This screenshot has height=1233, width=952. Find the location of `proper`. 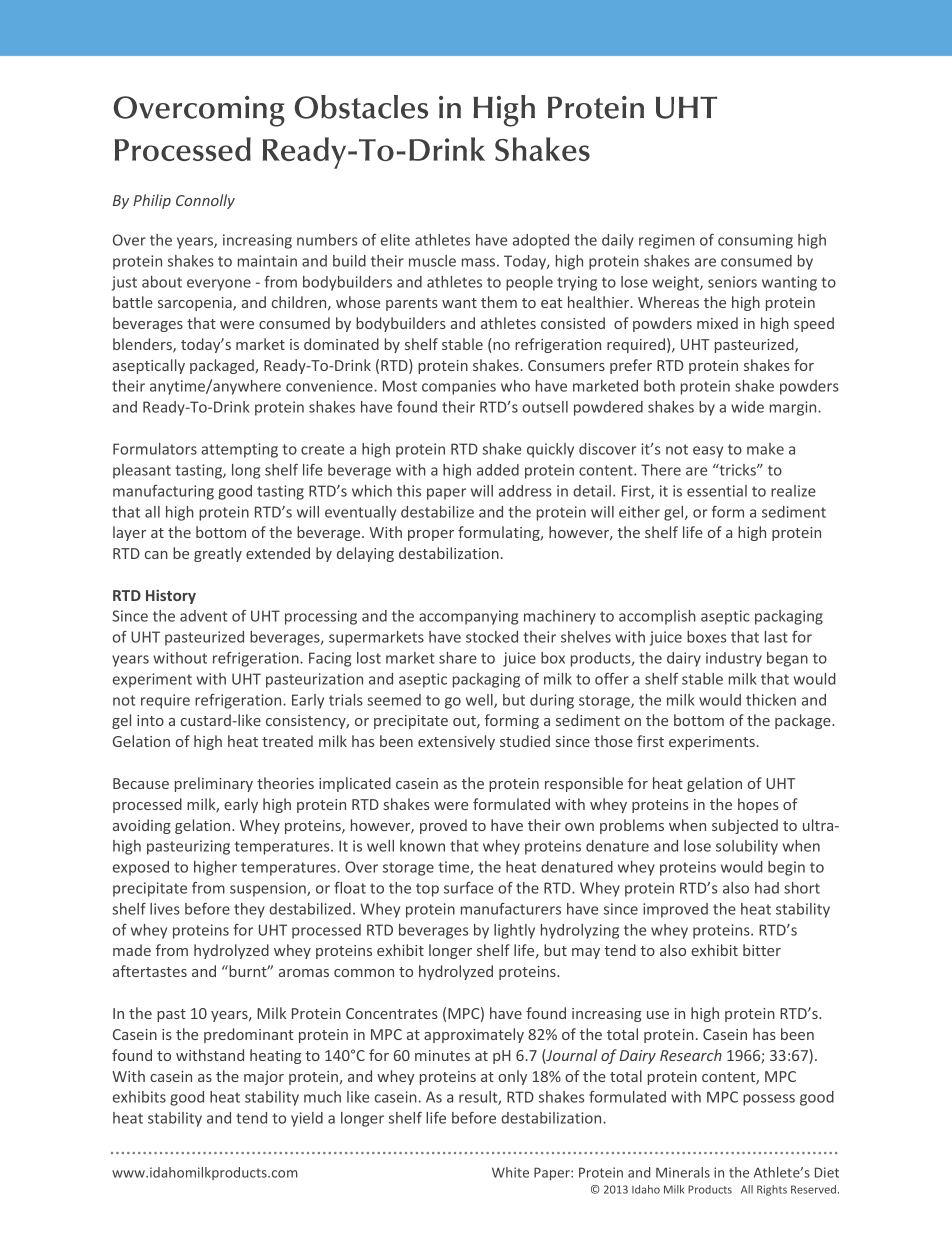

proper is located at coordinates (431, 535).
